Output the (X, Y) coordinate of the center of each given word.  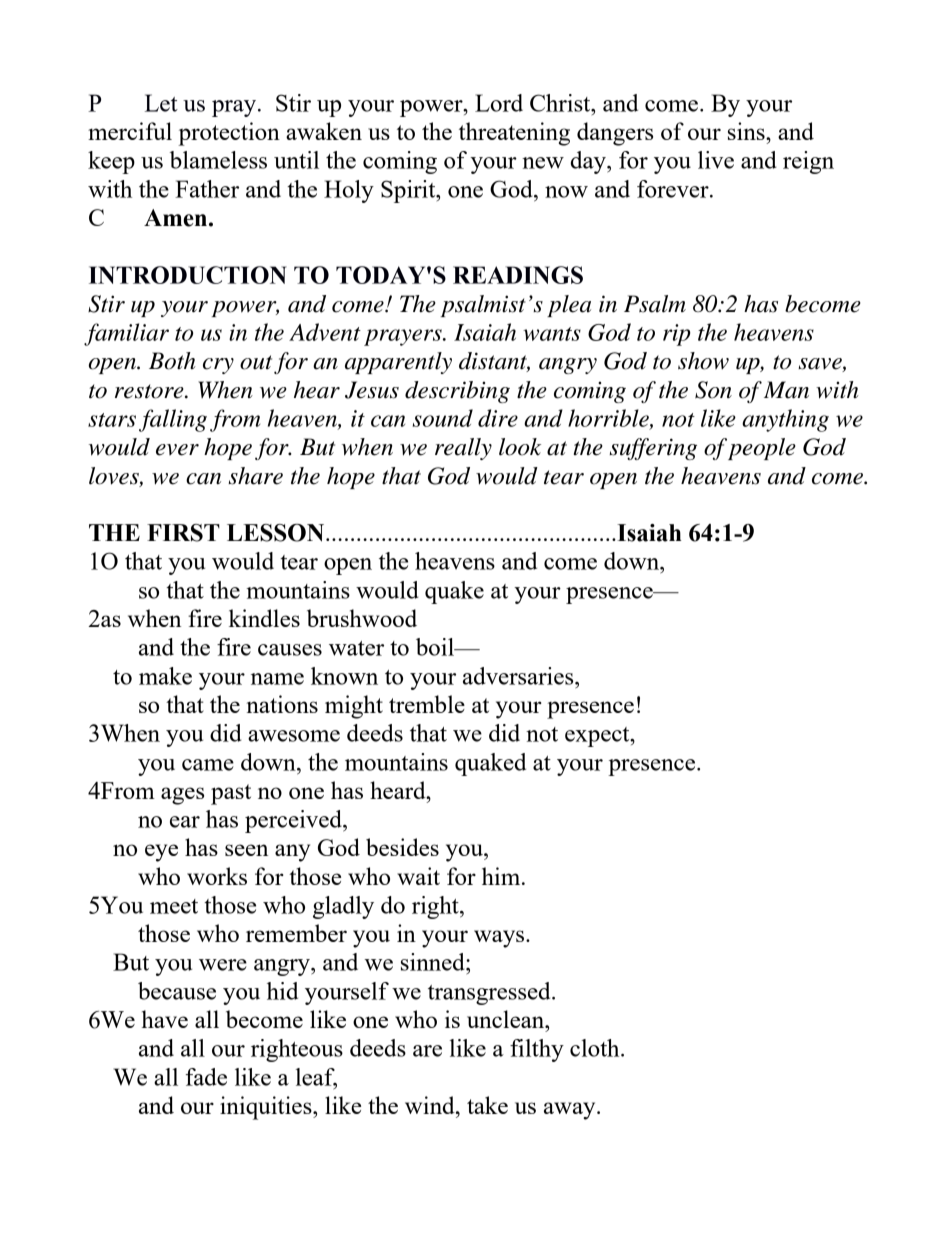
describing (457, 392)
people (762, 449)
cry (218, 366)
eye (161, 853)
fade (206, 1077)
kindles (264, 618)
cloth (596, 1048)
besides (402, 847)
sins (747, 131)
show (703, 361)
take (487, 1105)
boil (436, 647)
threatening (514, 134)
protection (229, 134)
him (502, 876)
